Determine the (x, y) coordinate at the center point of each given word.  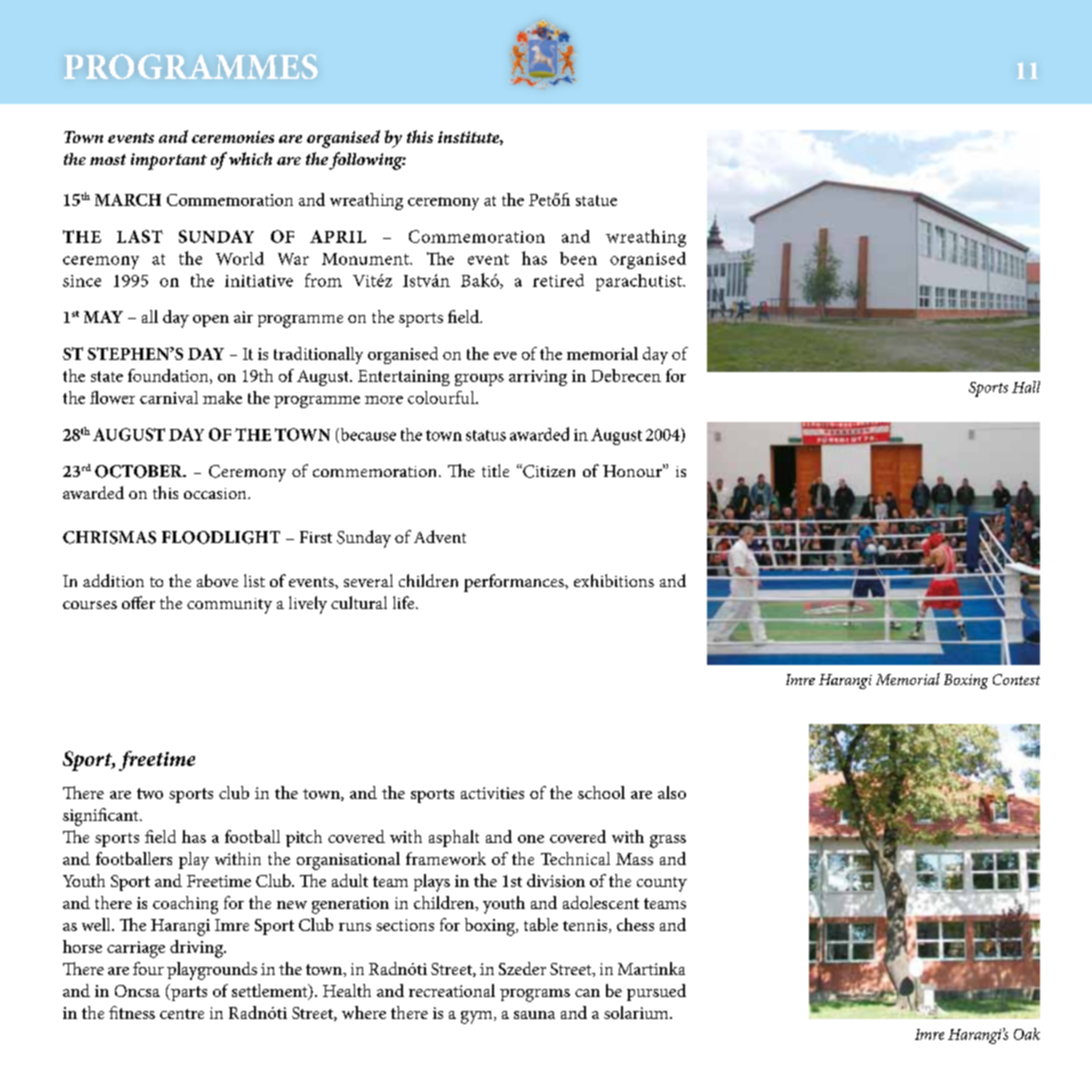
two (150, 793)
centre (182, 1014)
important (169, 161)
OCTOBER (140, 471)
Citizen (548, 471)
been (578, 258)
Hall (1026, 387)
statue (596, 200)
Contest (1016, 679)
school (601, 792)
